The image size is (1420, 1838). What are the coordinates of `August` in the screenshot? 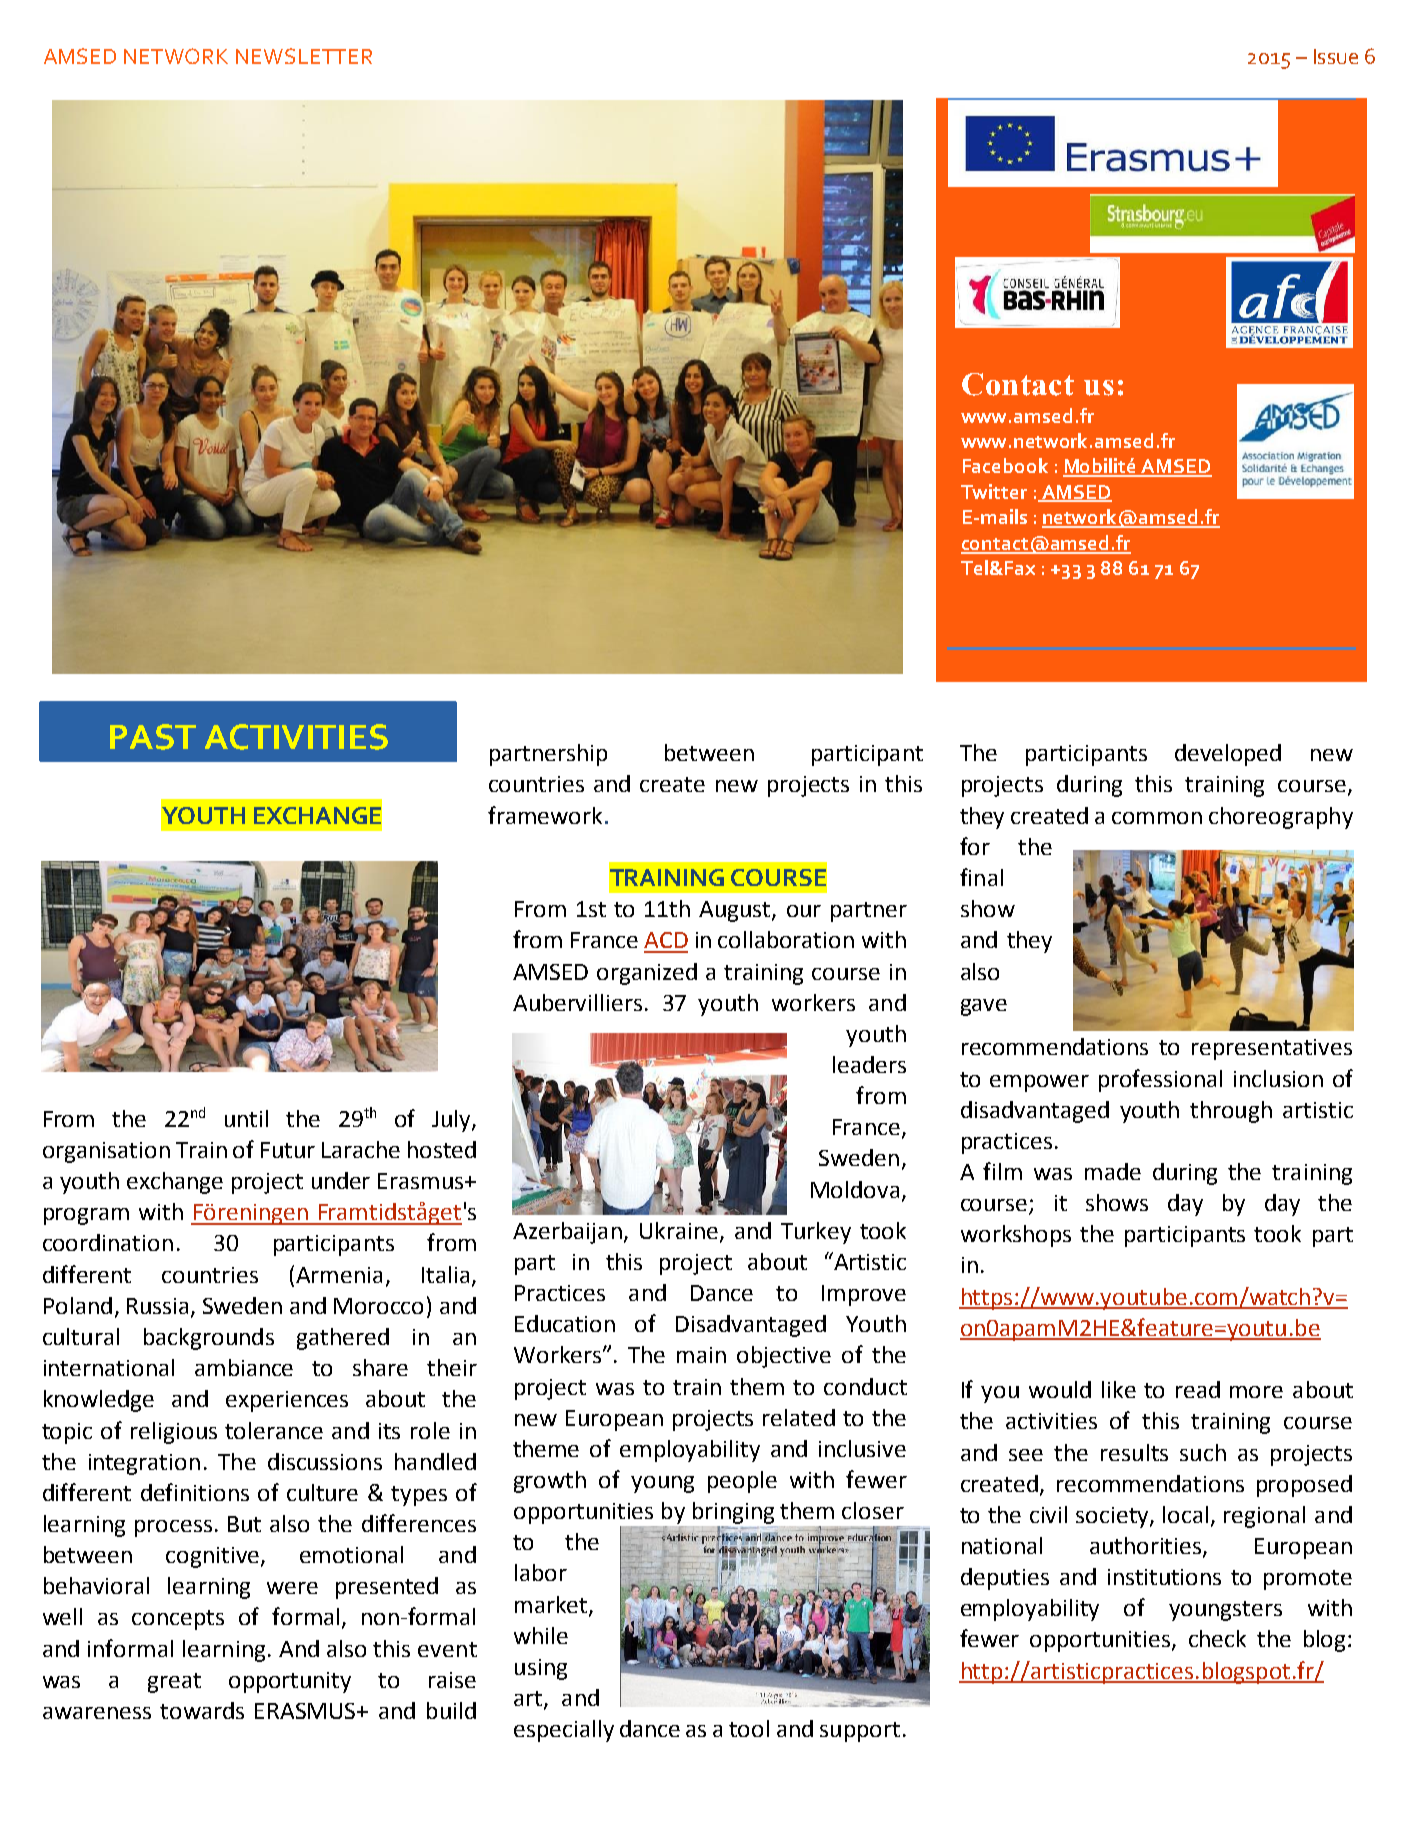 It's located at (736, 911).
